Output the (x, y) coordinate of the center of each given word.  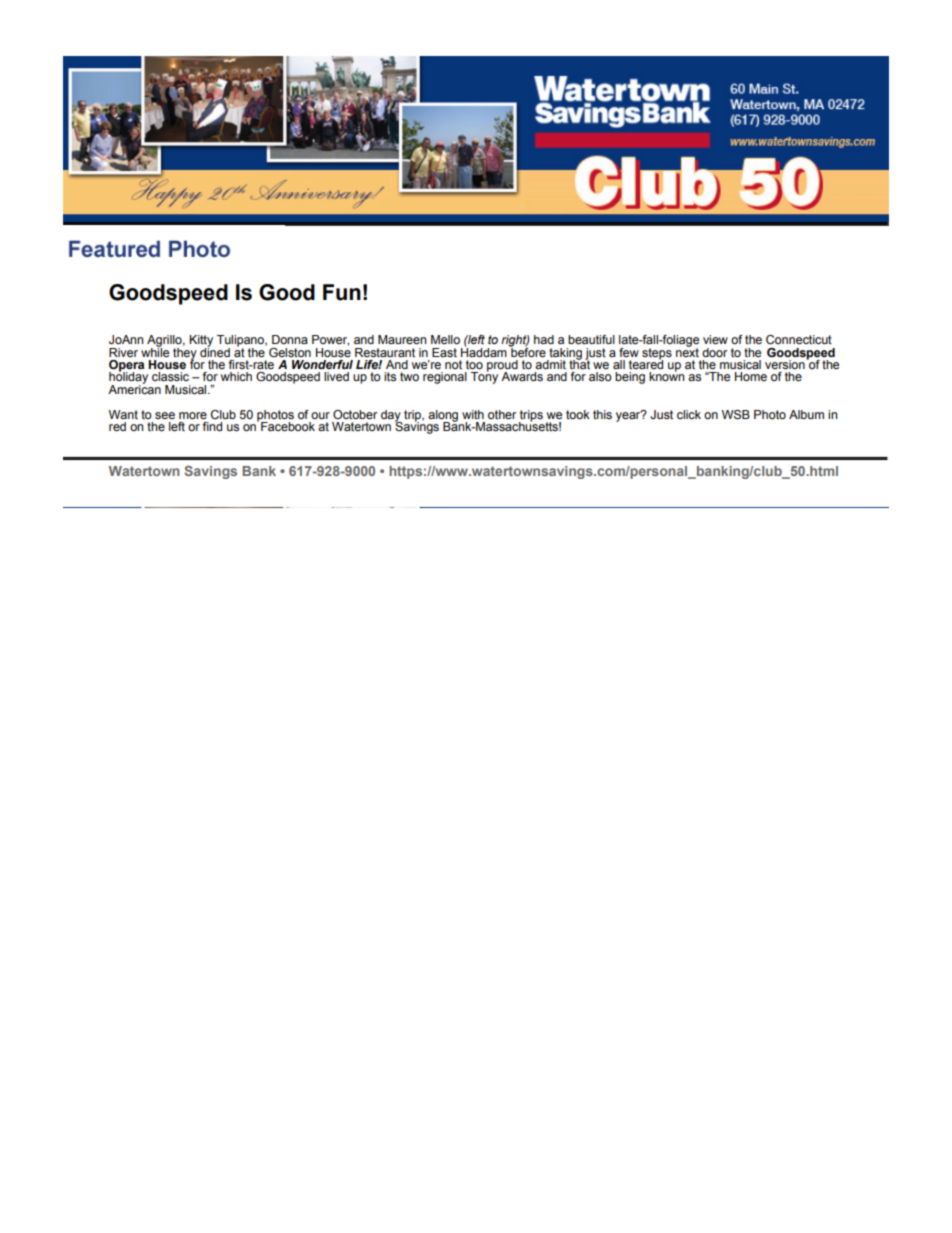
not (453, 364)
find (212, 426)
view (715, 339)
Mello (445, 339)
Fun (342, 292)
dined (215, 351)
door (714, 352)
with (473, 414)
